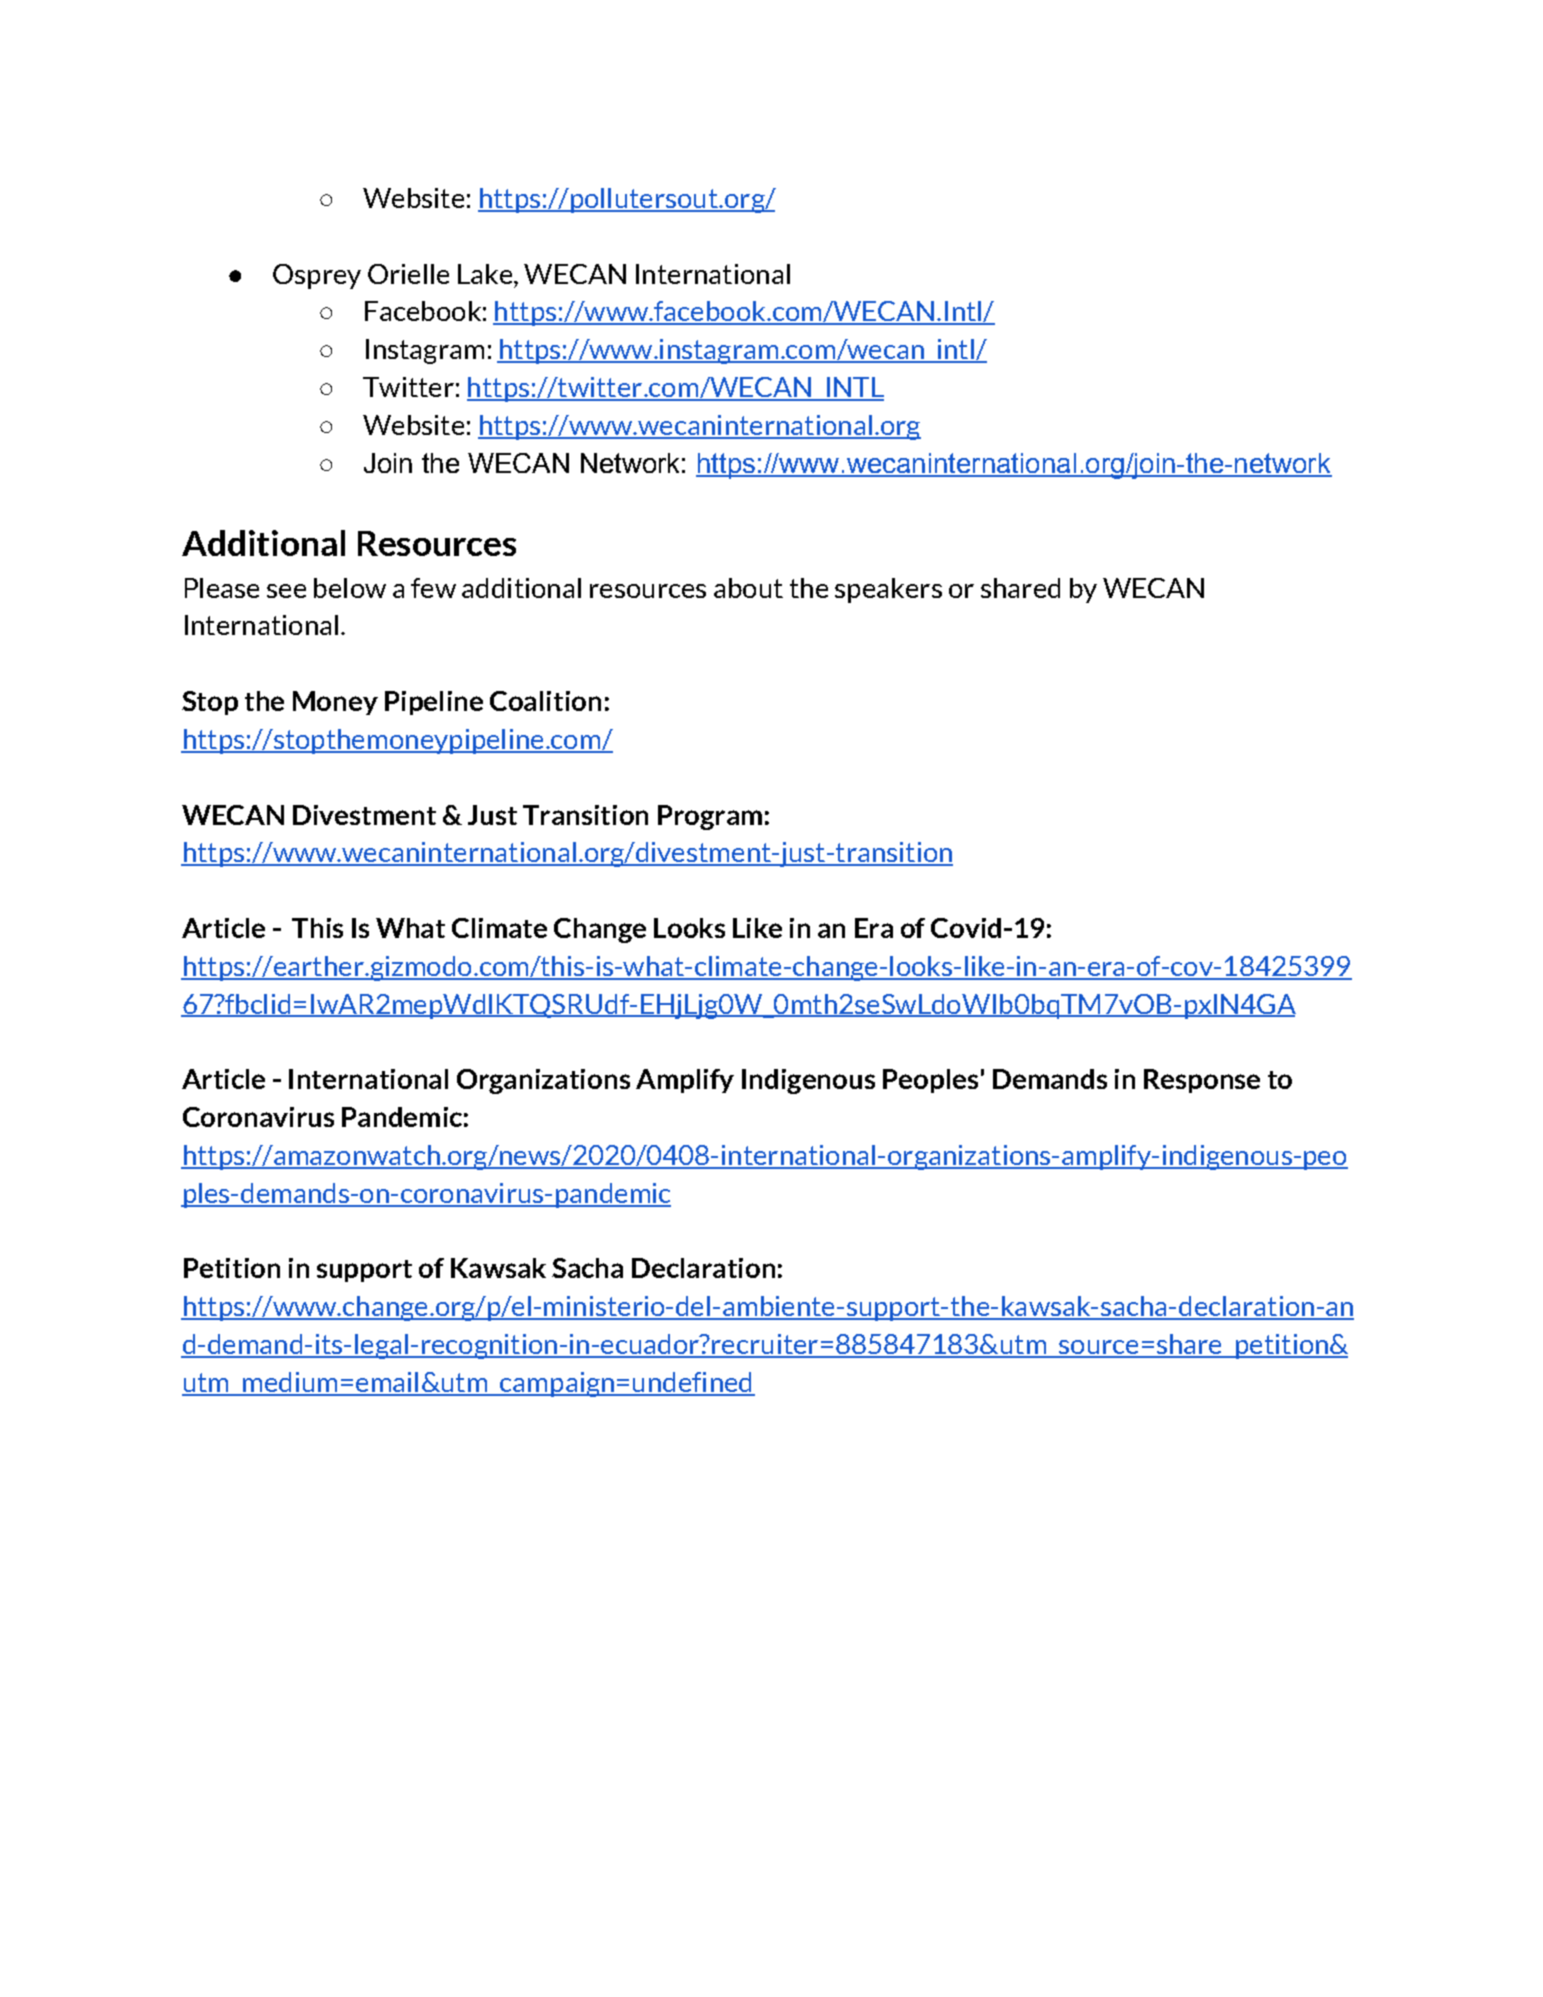  I want to click on Lake, so click(486, 274).
